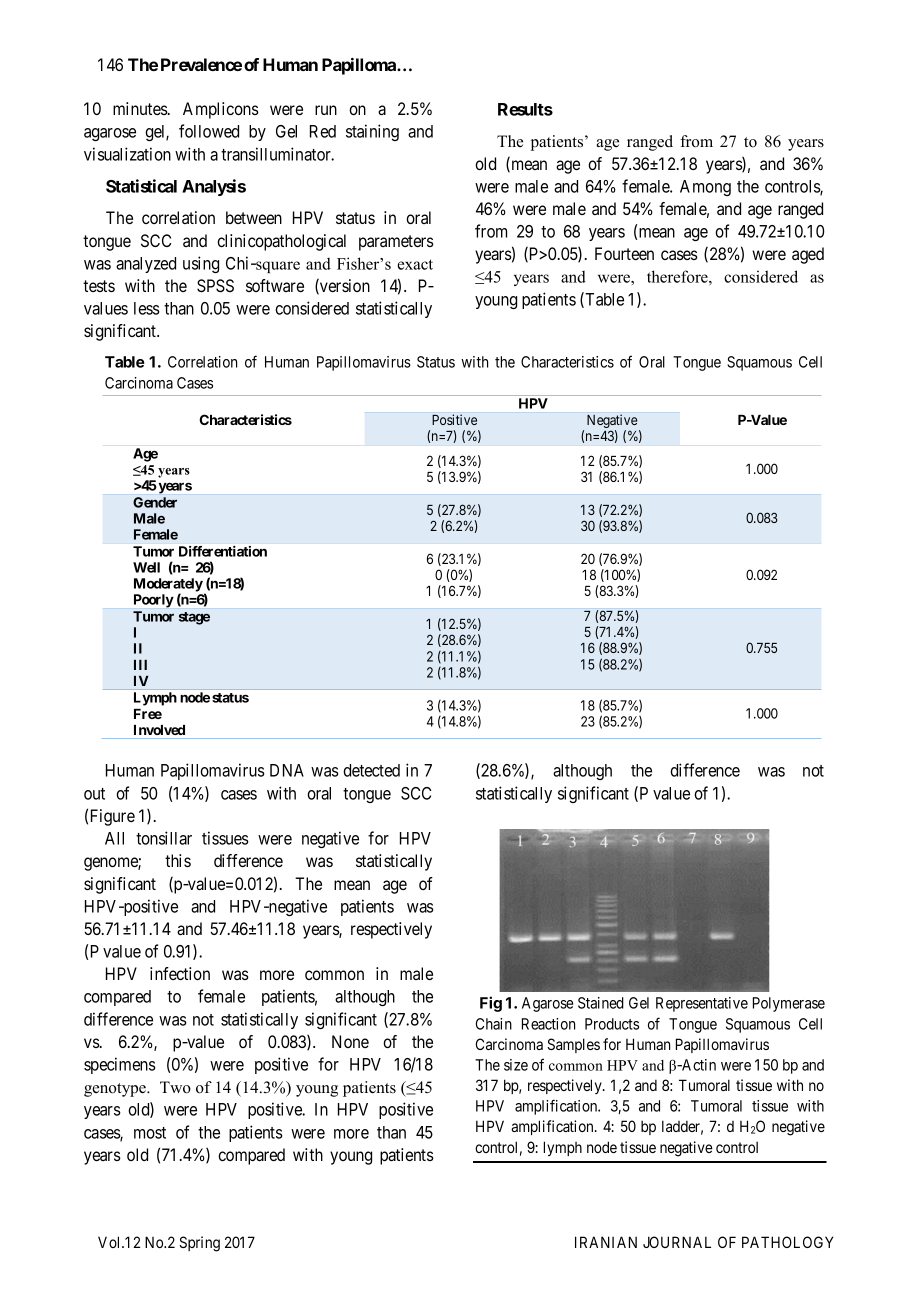 The image size is (924, 1308). What do you see at coordinates (209, 131) in the screenshot?
I see `followed` at bounding box center [209, 131].
